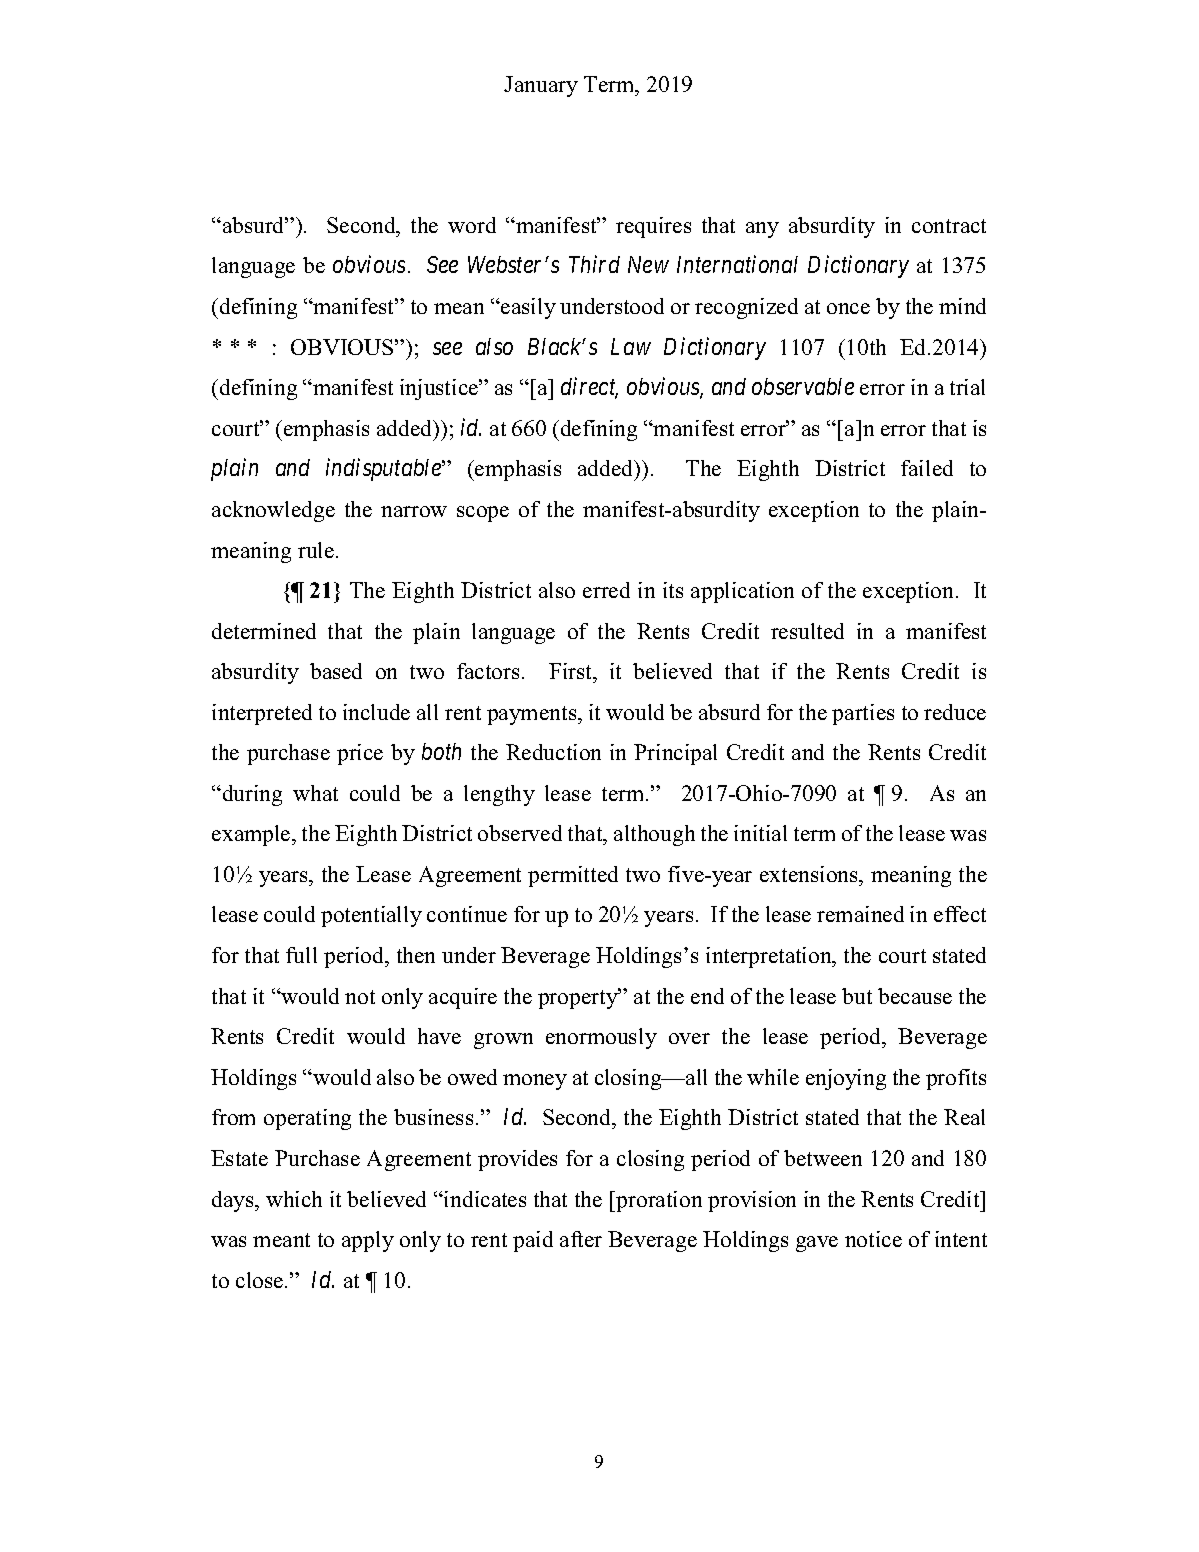  Describe the element at coordinates (541, 86) in the image. I see `January` at that location.
